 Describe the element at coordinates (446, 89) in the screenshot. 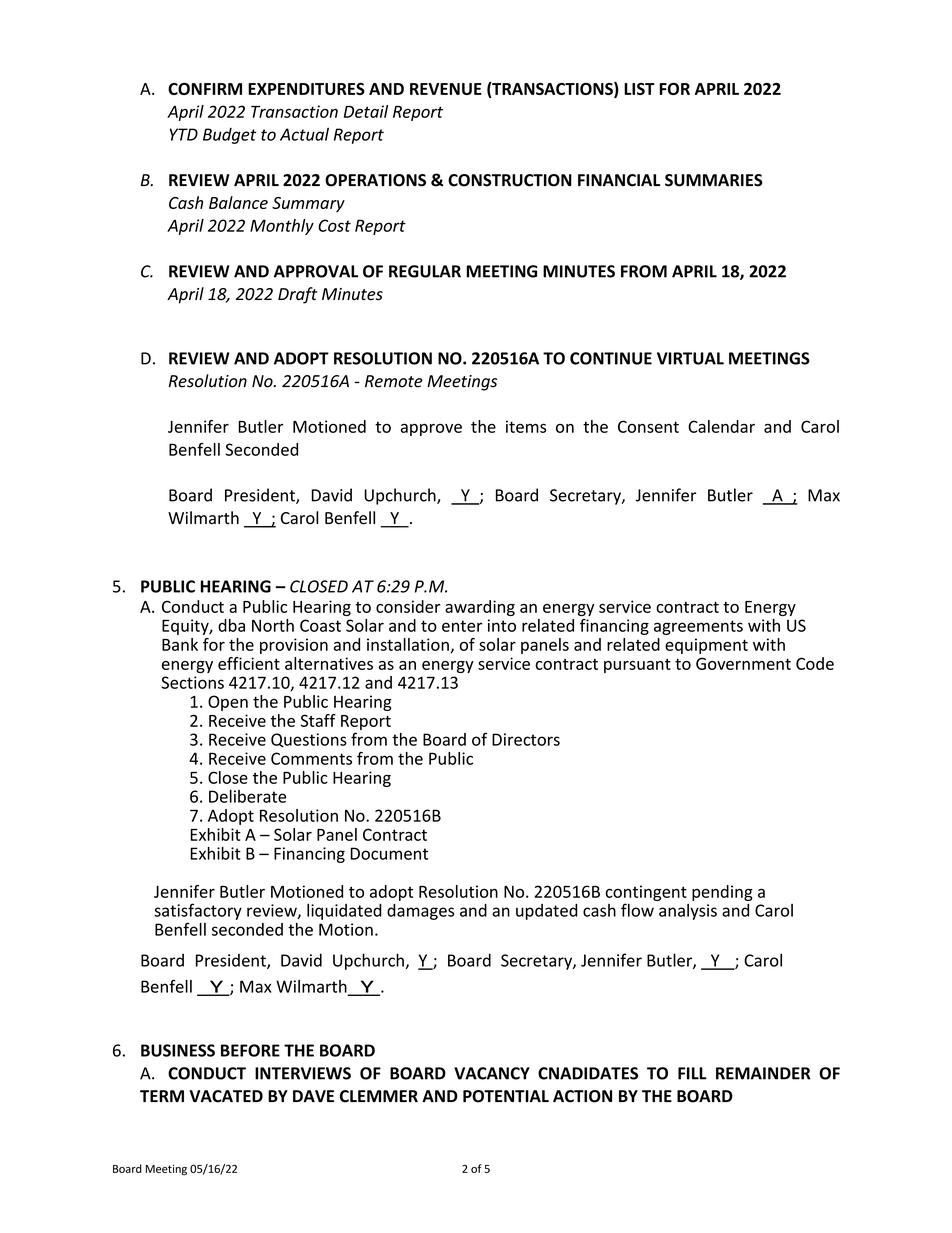

I see `REVENUE` at that location.
